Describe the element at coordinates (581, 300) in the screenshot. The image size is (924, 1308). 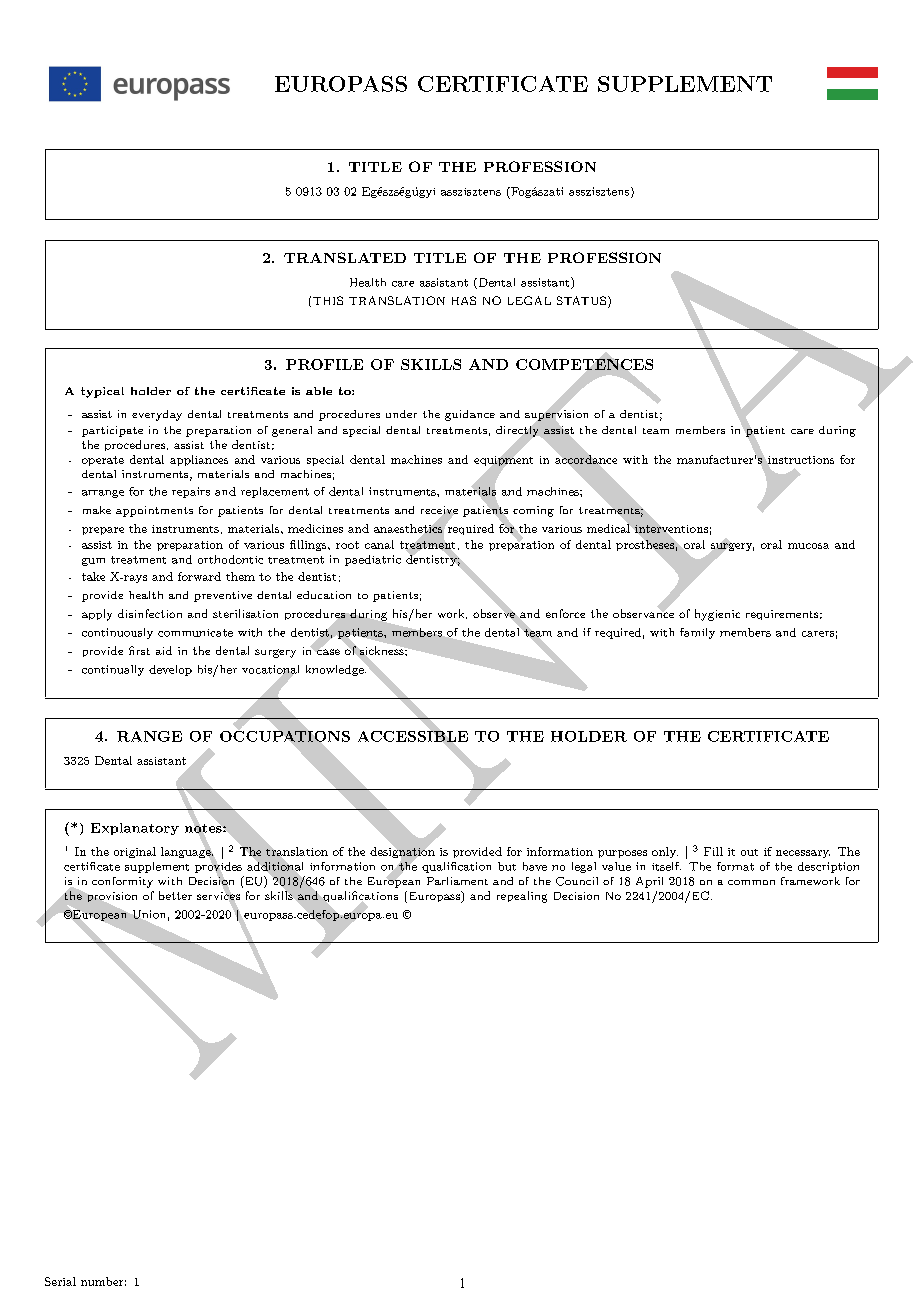
I see `STATUS` at that location.
